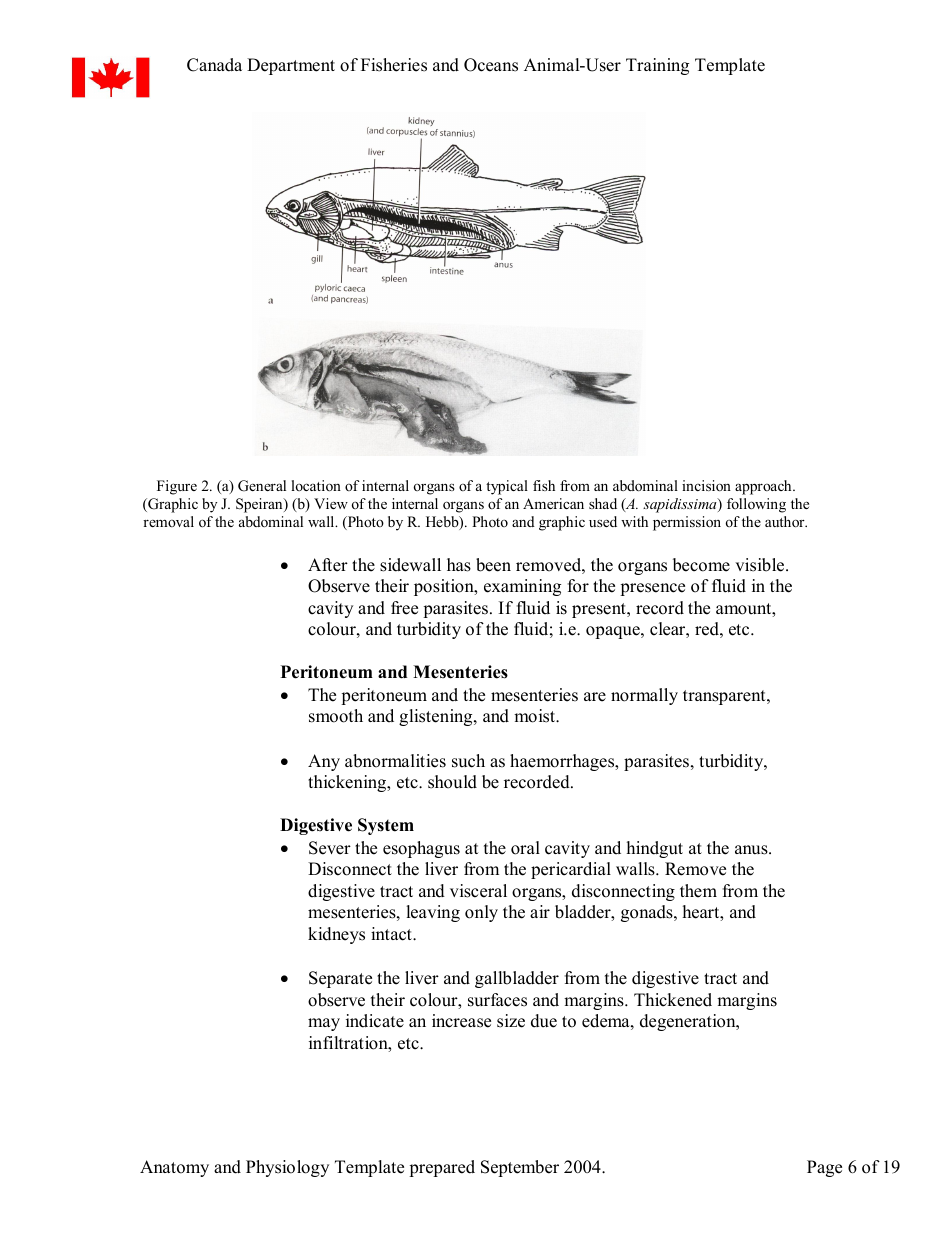  Describe the element at coordinates (507, 487) in the image. I see `typical` at that location.
